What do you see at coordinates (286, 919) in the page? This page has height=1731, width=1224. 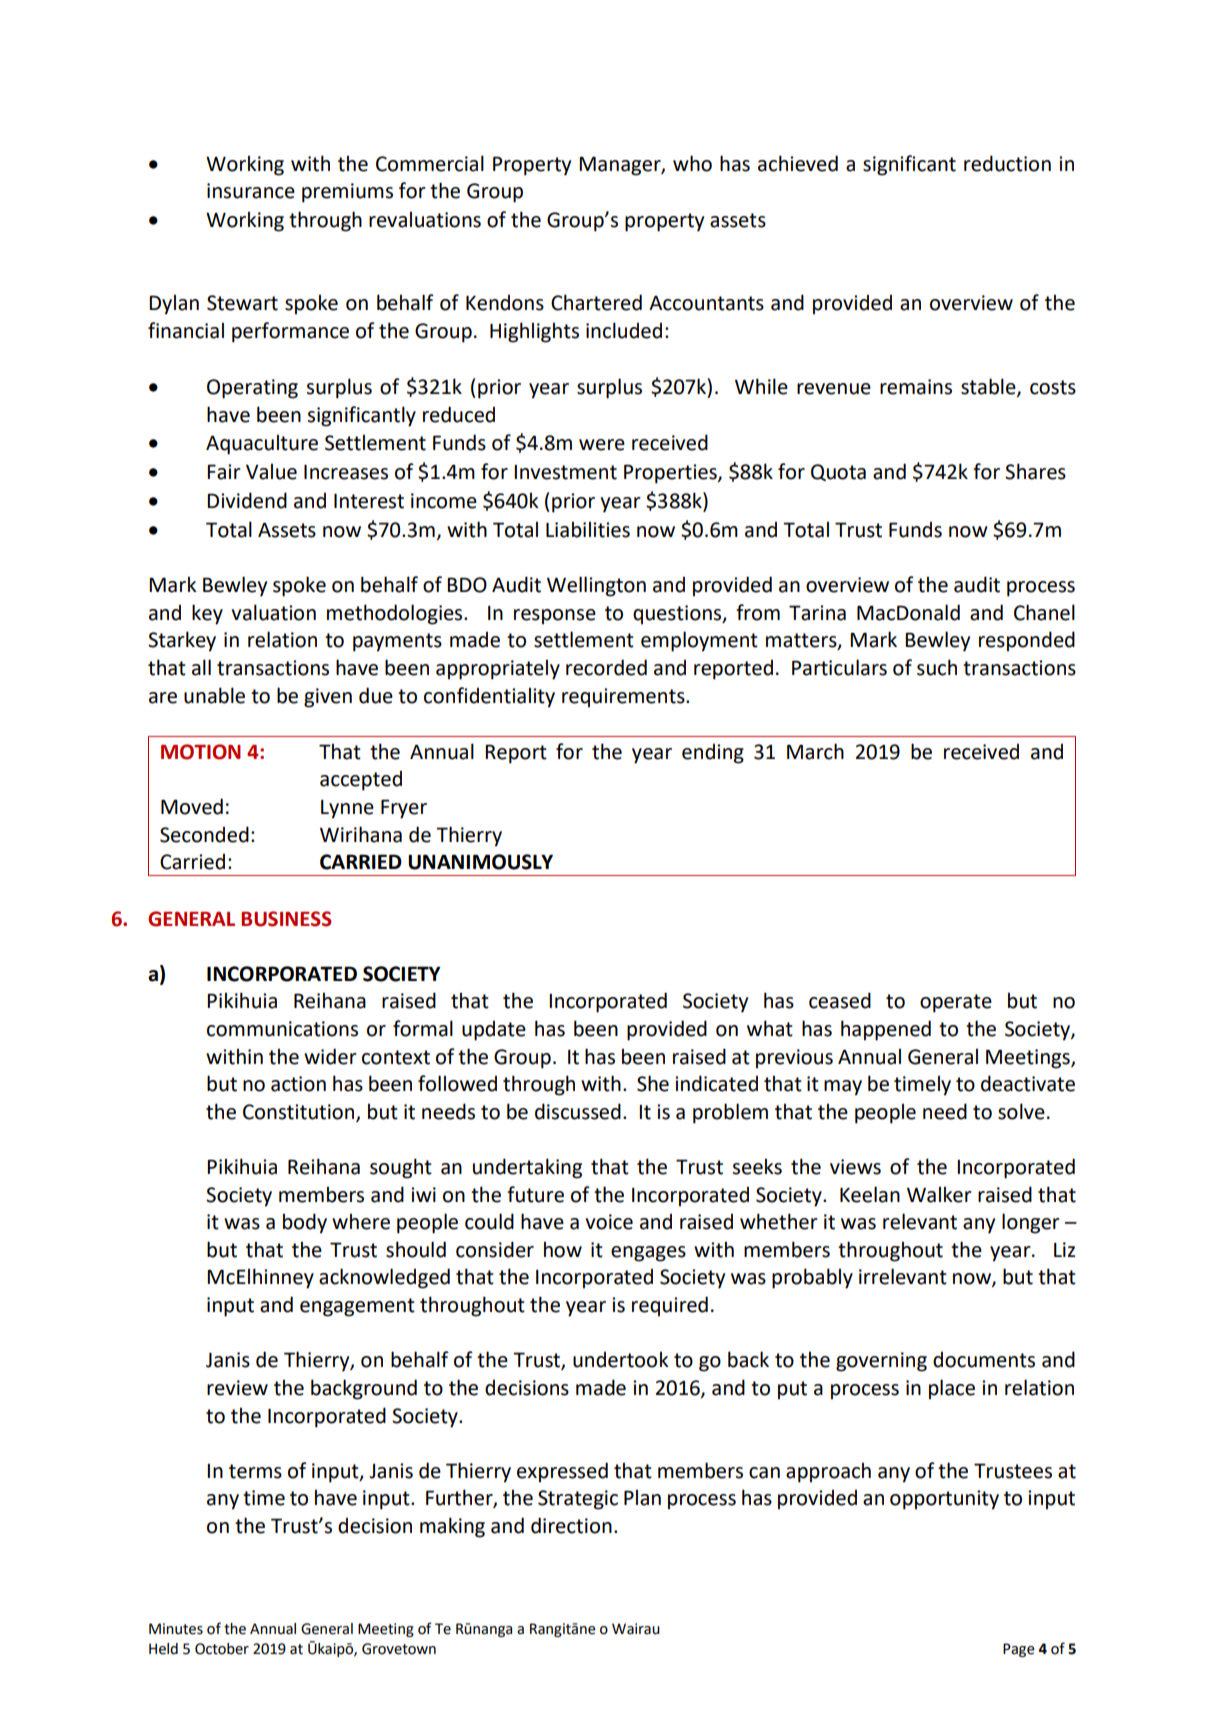 I see `BUSINESS` at bounding box center [286, 919].
